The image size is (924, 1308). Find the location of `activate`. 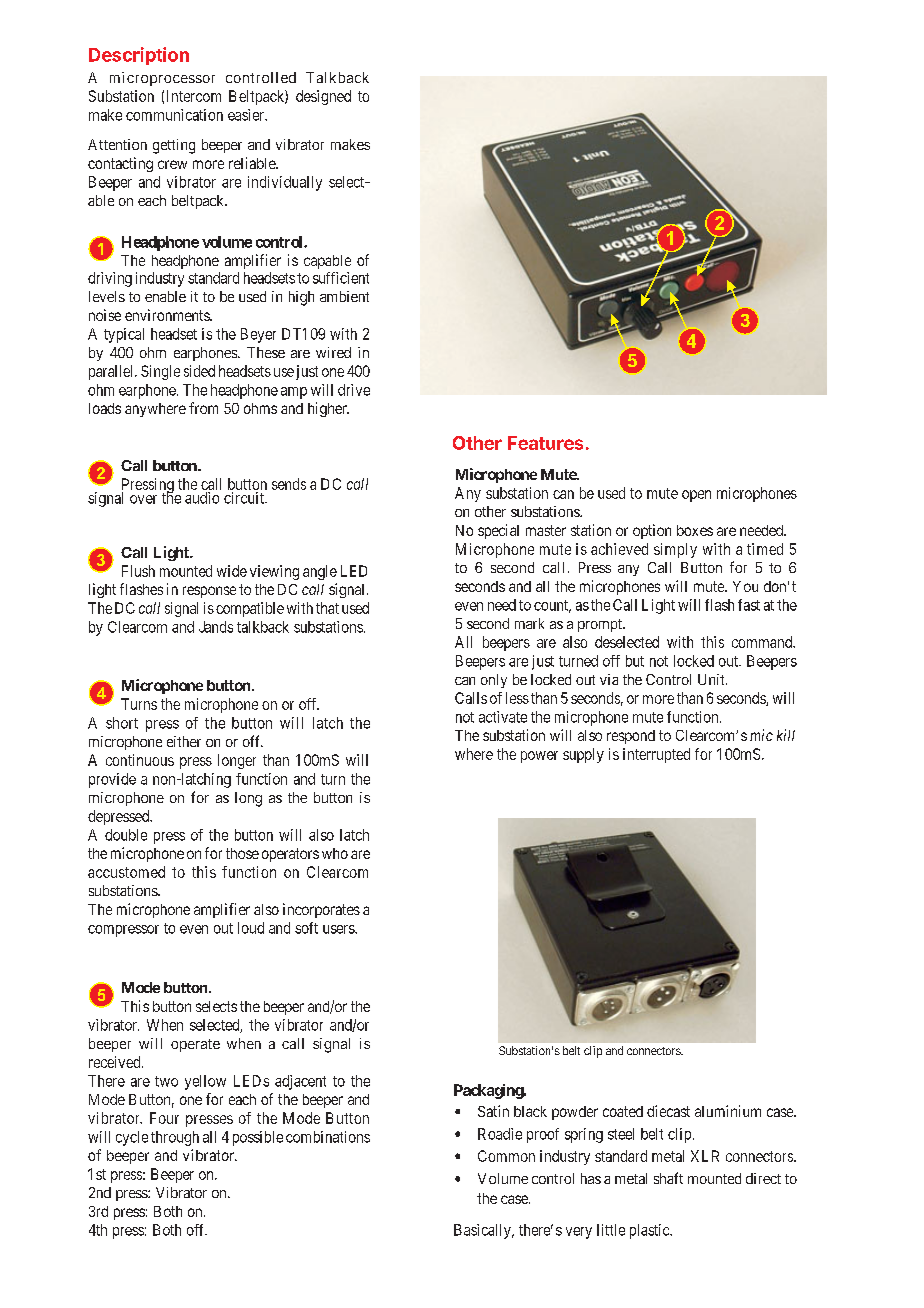

activate is located at coordinates (503, 717).
